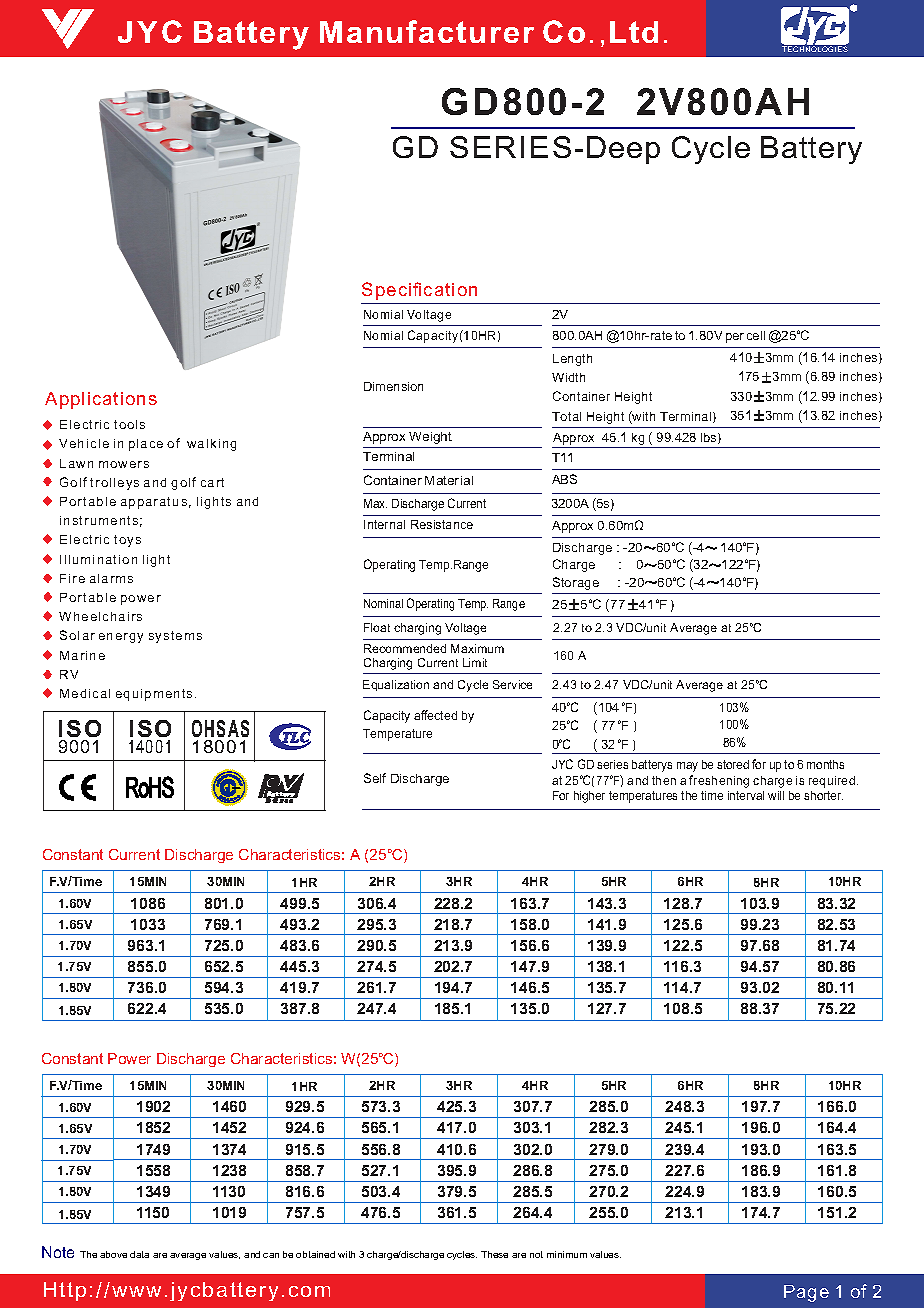 This screenshot has height=1308, width=924. What do you see at coordinates (733, 764) in the screenshot?
I see `stored` at bounding box center [733, 764].
